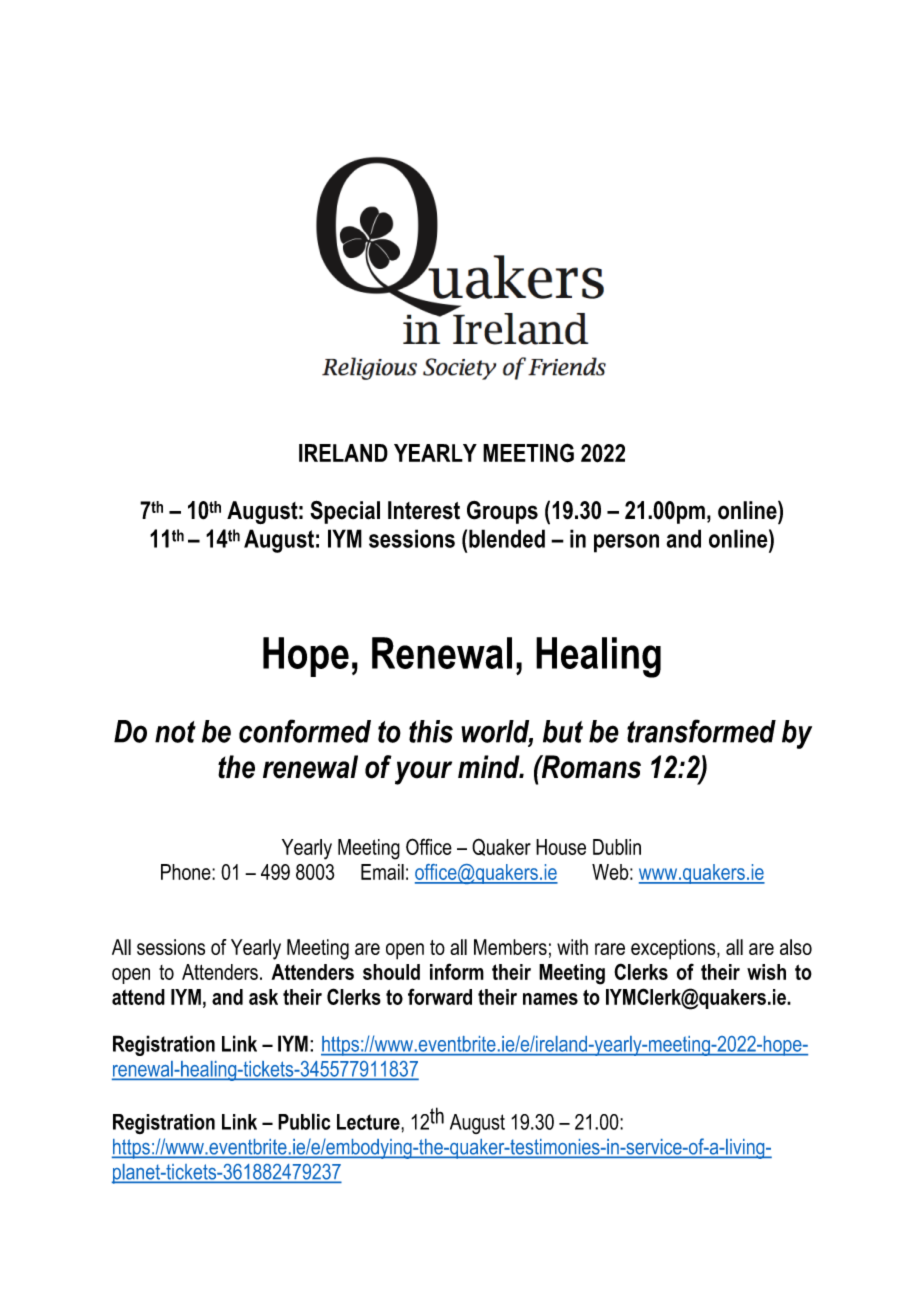 Image resolution: width=924 pixels, height=1308 pixels. What do you see at coordinates (701, 731) in the screenshot?
I see `transformed` at bounding box center [701, 731].
